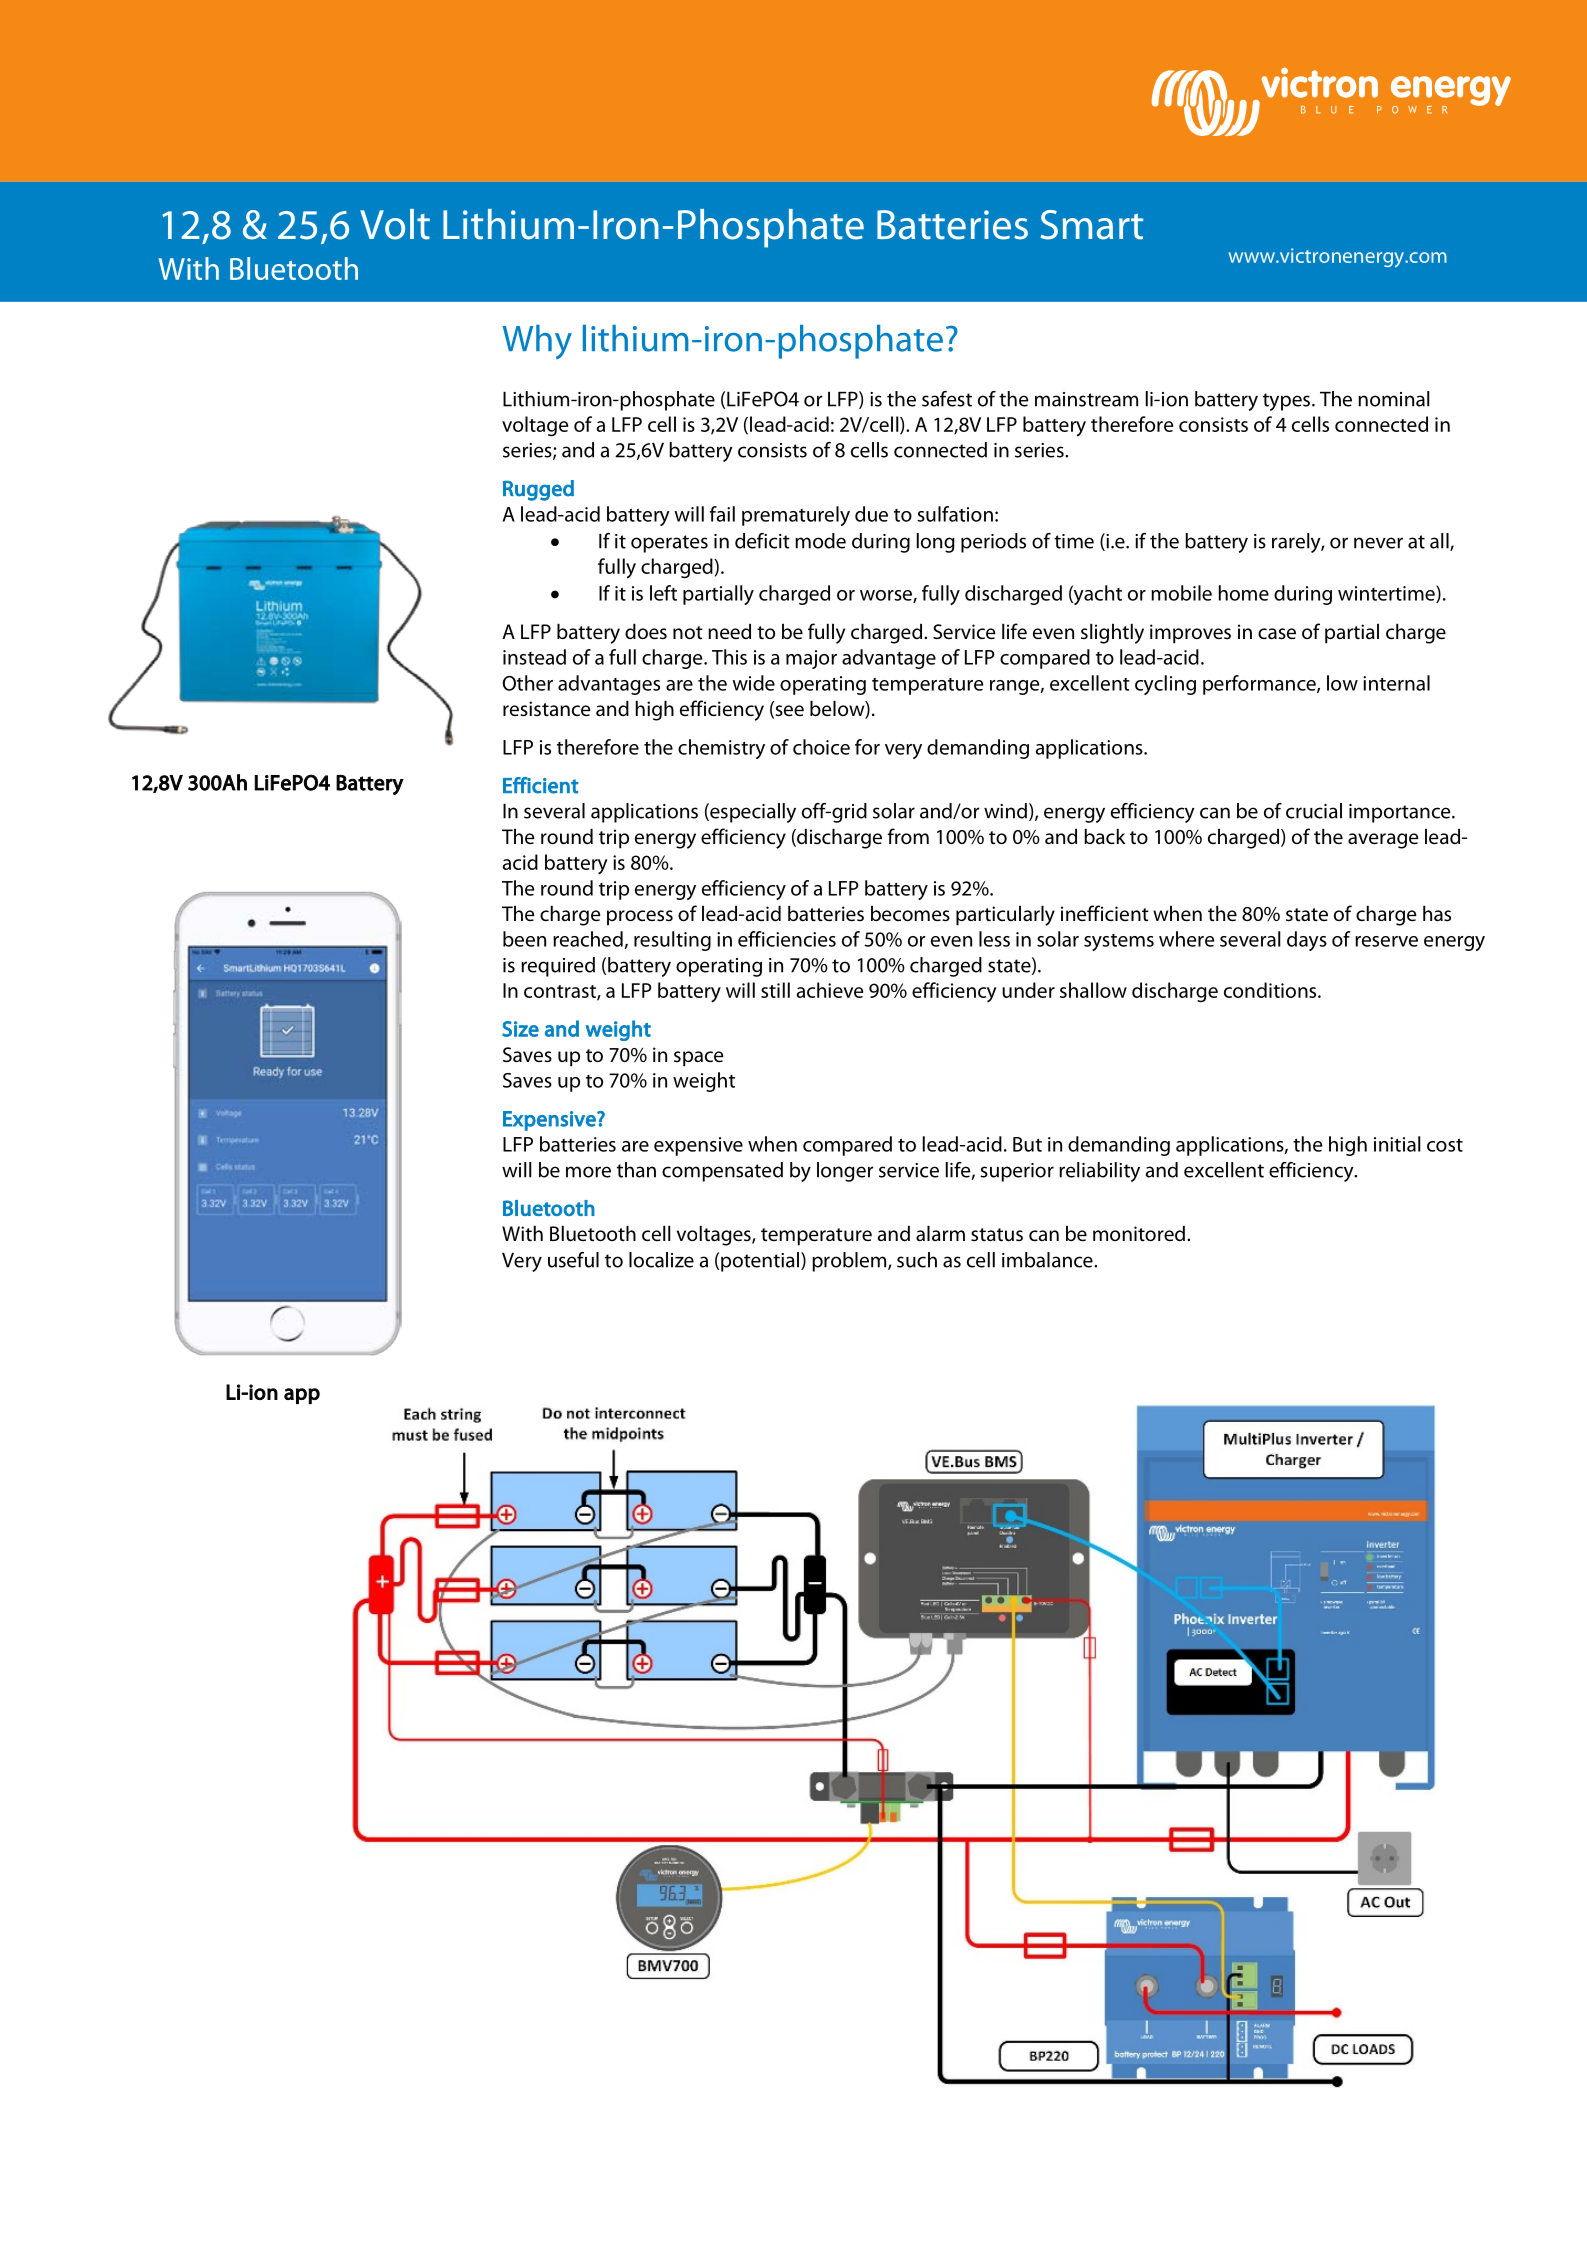 Image resolution: width=1587 pixels, height=2244 pixels. Describe the element at coordinates (997, 1235) in the image. I see `status` at that location.
